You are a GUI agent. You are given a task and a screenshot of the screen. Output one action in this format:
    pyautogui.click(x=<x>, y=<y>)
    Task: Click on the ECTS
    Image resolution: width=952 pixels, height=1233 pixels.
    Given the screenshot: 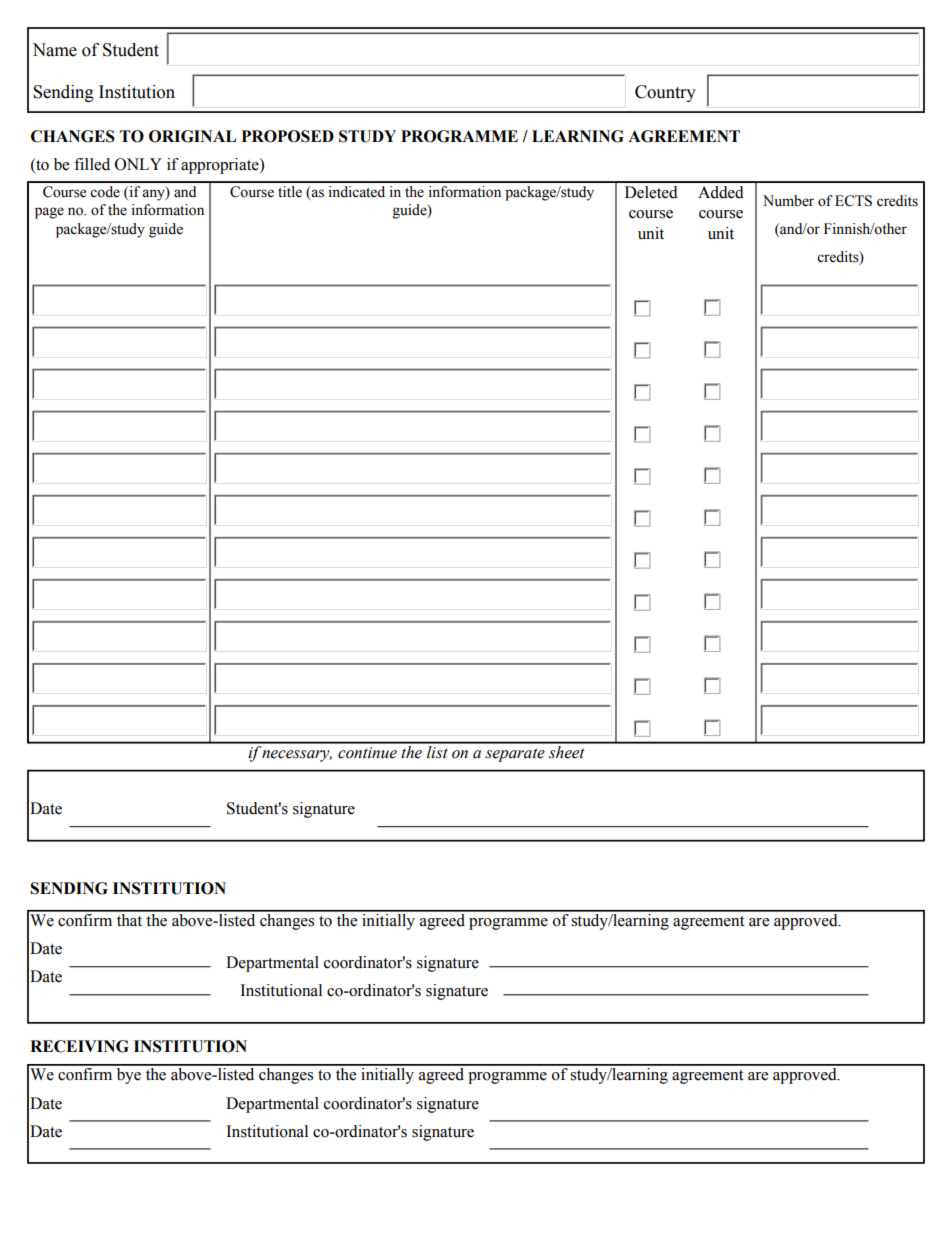 What is the action you would take?
    pyautogui.click(x=853, y=201)
